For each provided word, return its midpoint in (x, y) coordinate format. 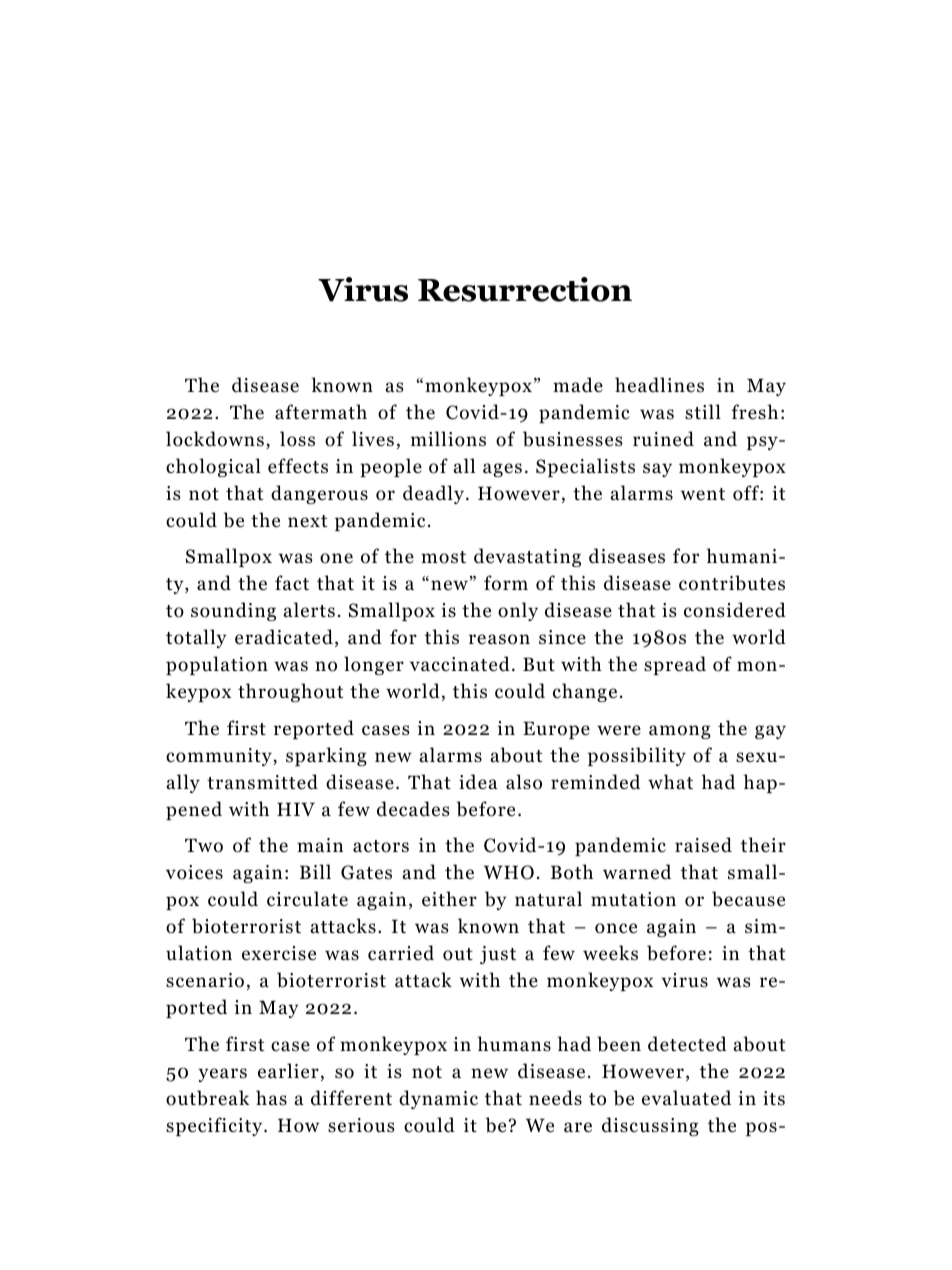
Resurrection (525, 289)
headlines (659, 385)
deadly (433, 494)
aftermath (321, 412)
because (748, 899)
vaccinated (460, 664)
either (449, 899)
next (308, 521)
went (703, 494)
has (271, 1098)
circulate (307, 899)
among (680, 732)
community (220, 757)
